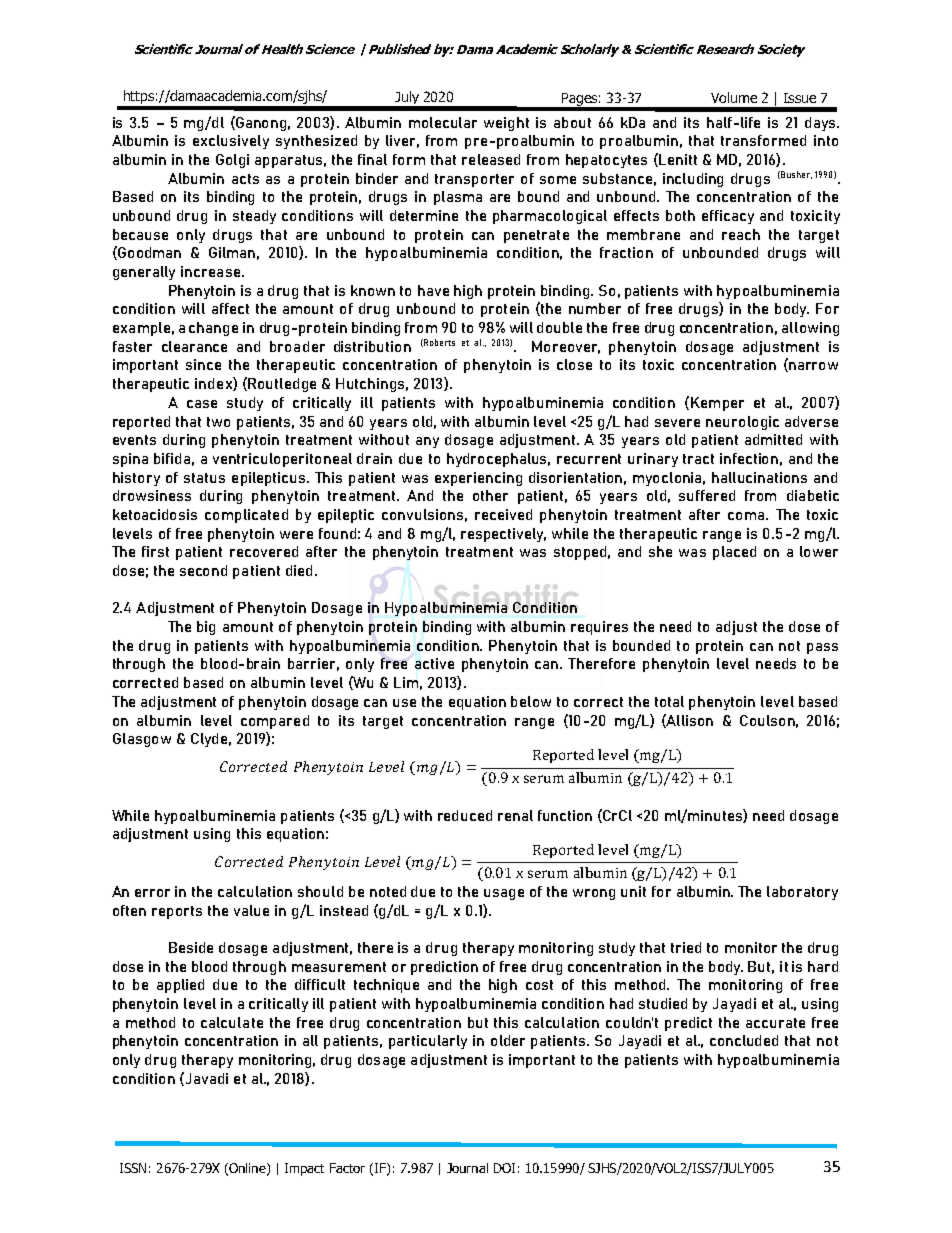 The image size is (952, 1233). What do you see at coordinates (734, 97) in the document?
I see `Volume` at bounding box center [734, 97].
